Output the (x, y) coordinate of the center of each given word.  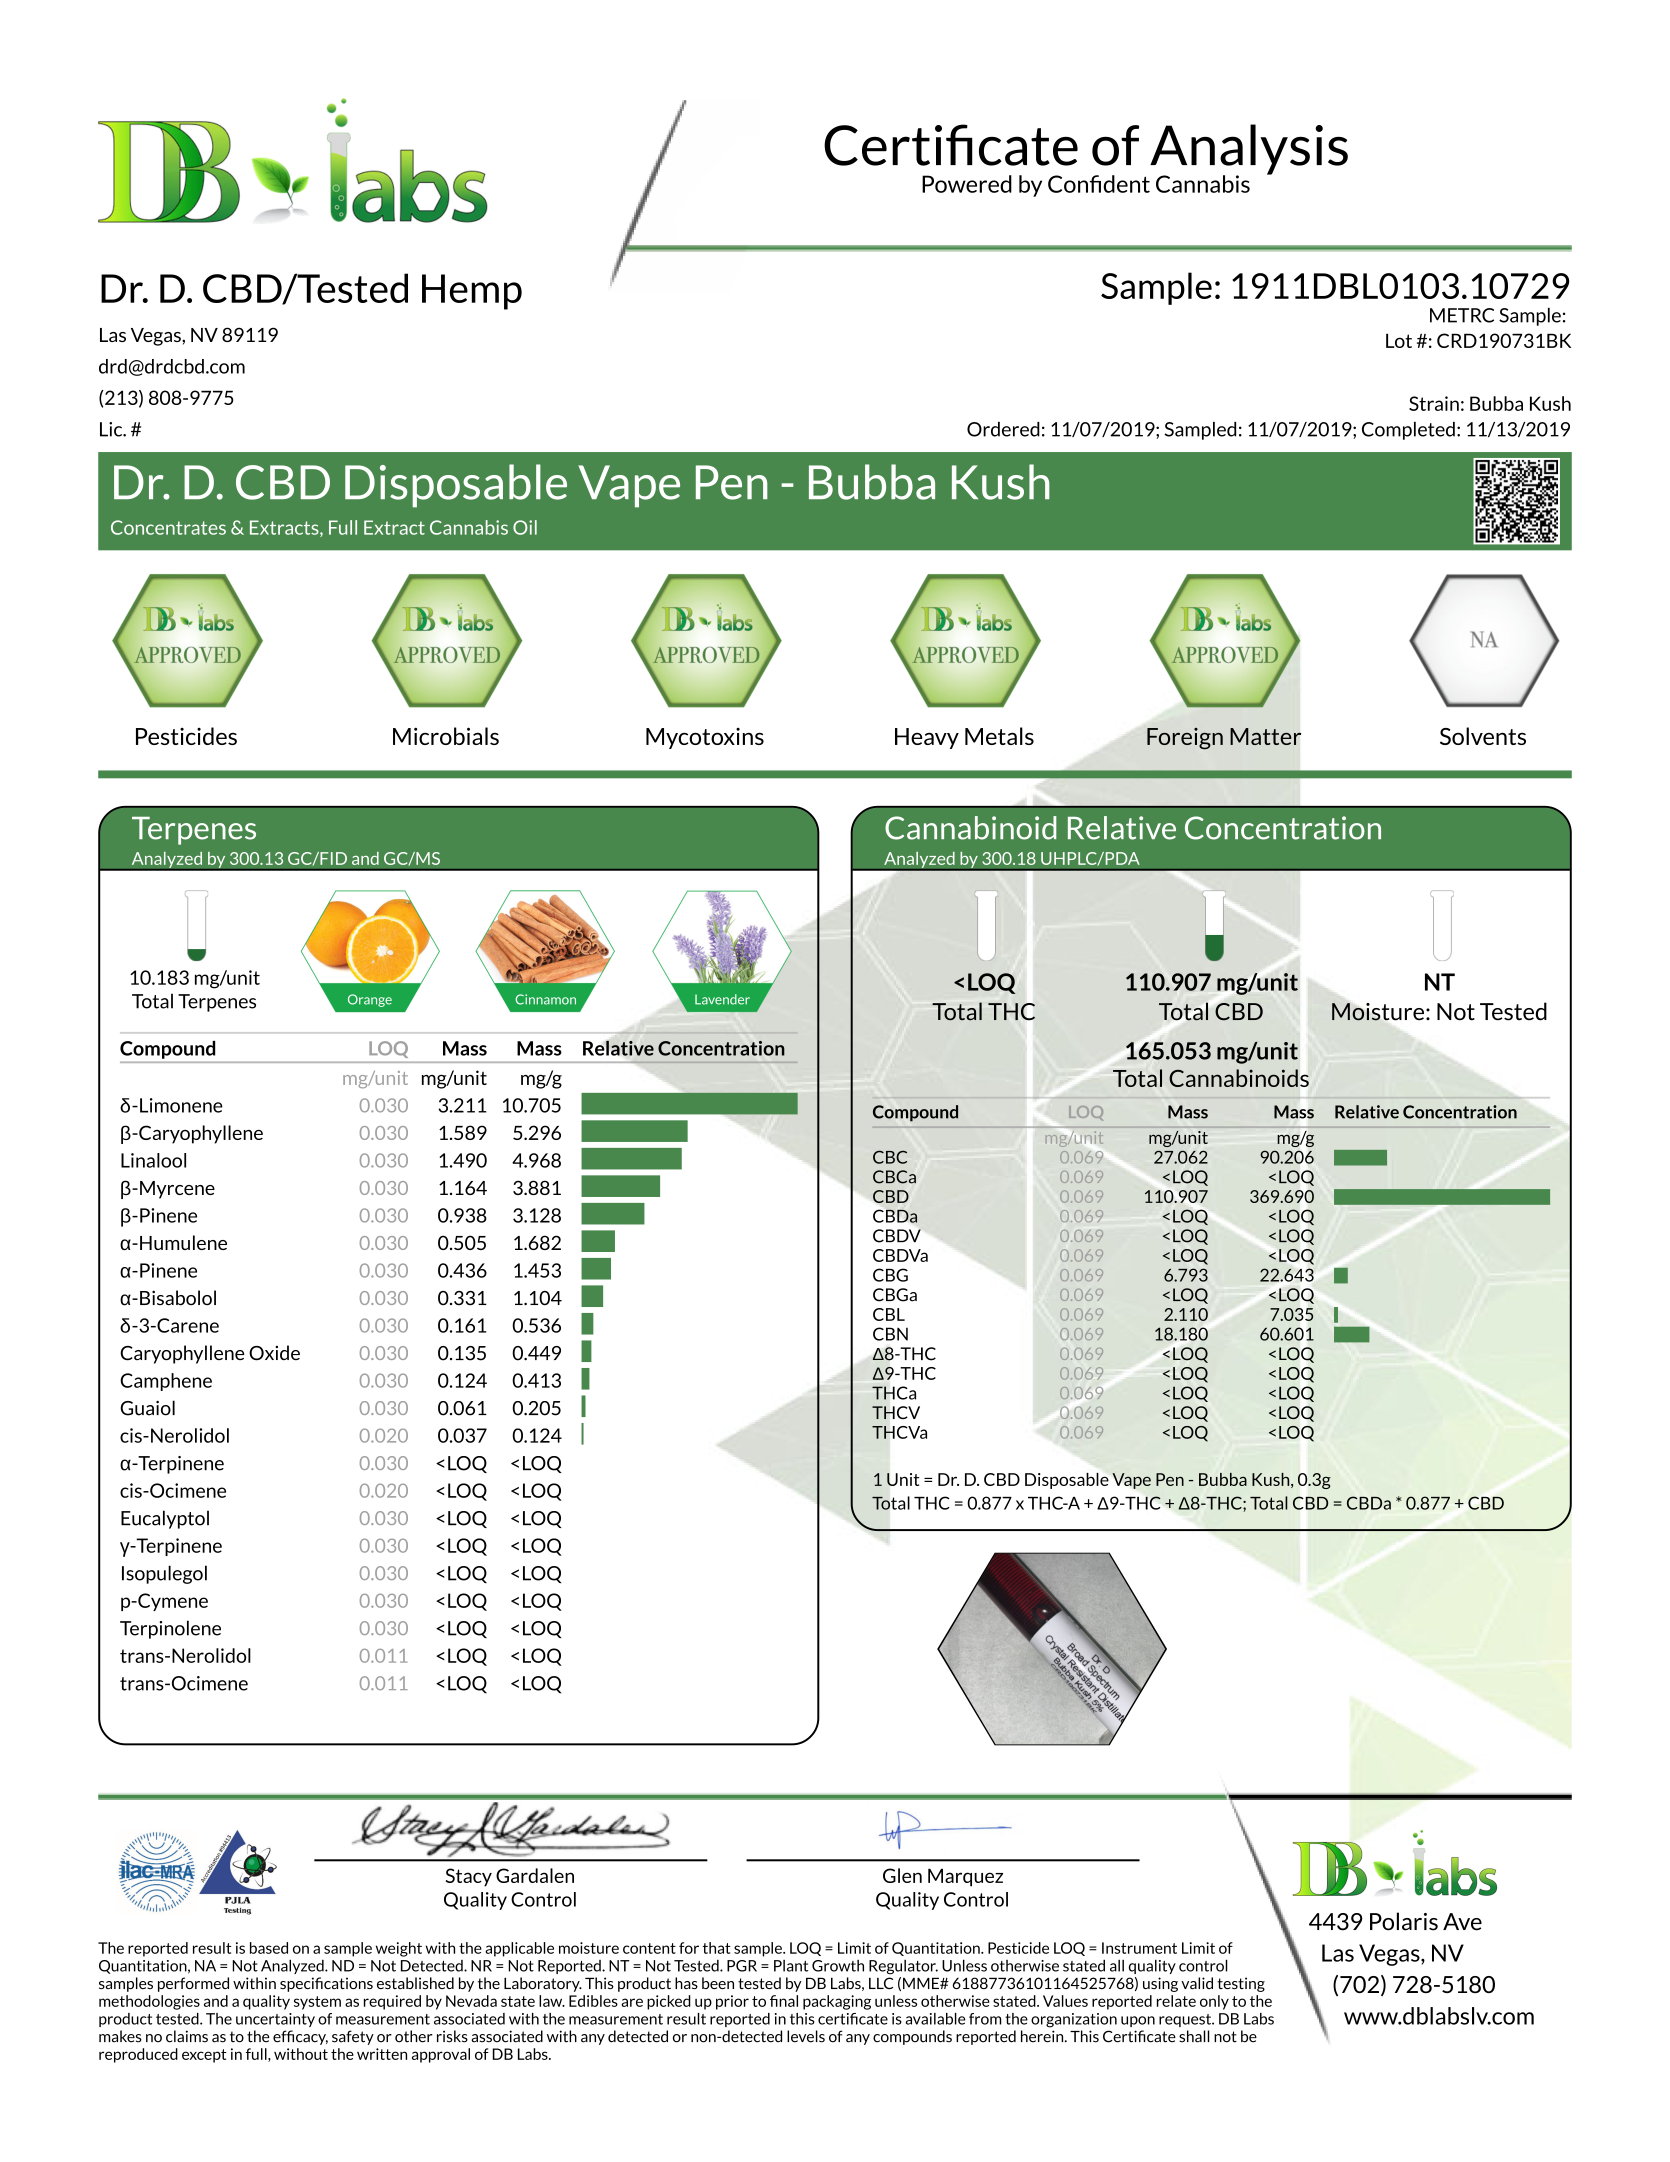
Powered (967, 184)
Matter (1265, 736)
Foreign (1185, 739)
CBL (889, 1314)
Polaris (1404, 1921)
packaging (837, 2002)
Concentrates (168, 527)
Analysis (1249, 150)
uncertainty (275, 2020)
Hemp (472, 292)
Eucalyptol (165, 1519)
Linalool (153, 1160)
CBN (890, 1334)
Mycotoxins (705, 738)
